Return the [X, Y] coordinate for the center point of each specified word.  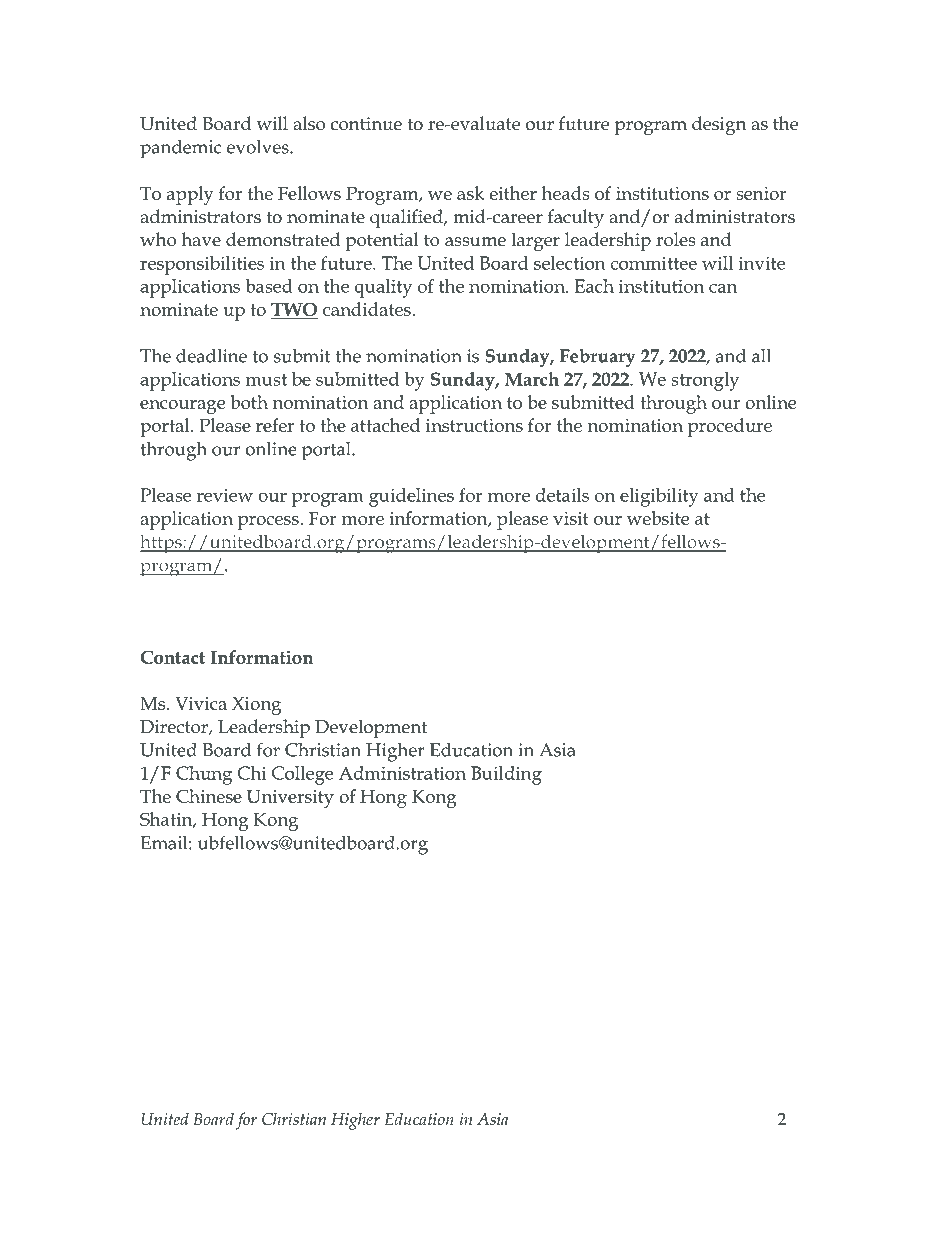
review [225, 495]
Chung [204, 775]
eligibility [659, 497]
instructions [474, 425]
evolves [259, 146]
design [719, 126]
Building [506, 775]
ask [470, 193]
